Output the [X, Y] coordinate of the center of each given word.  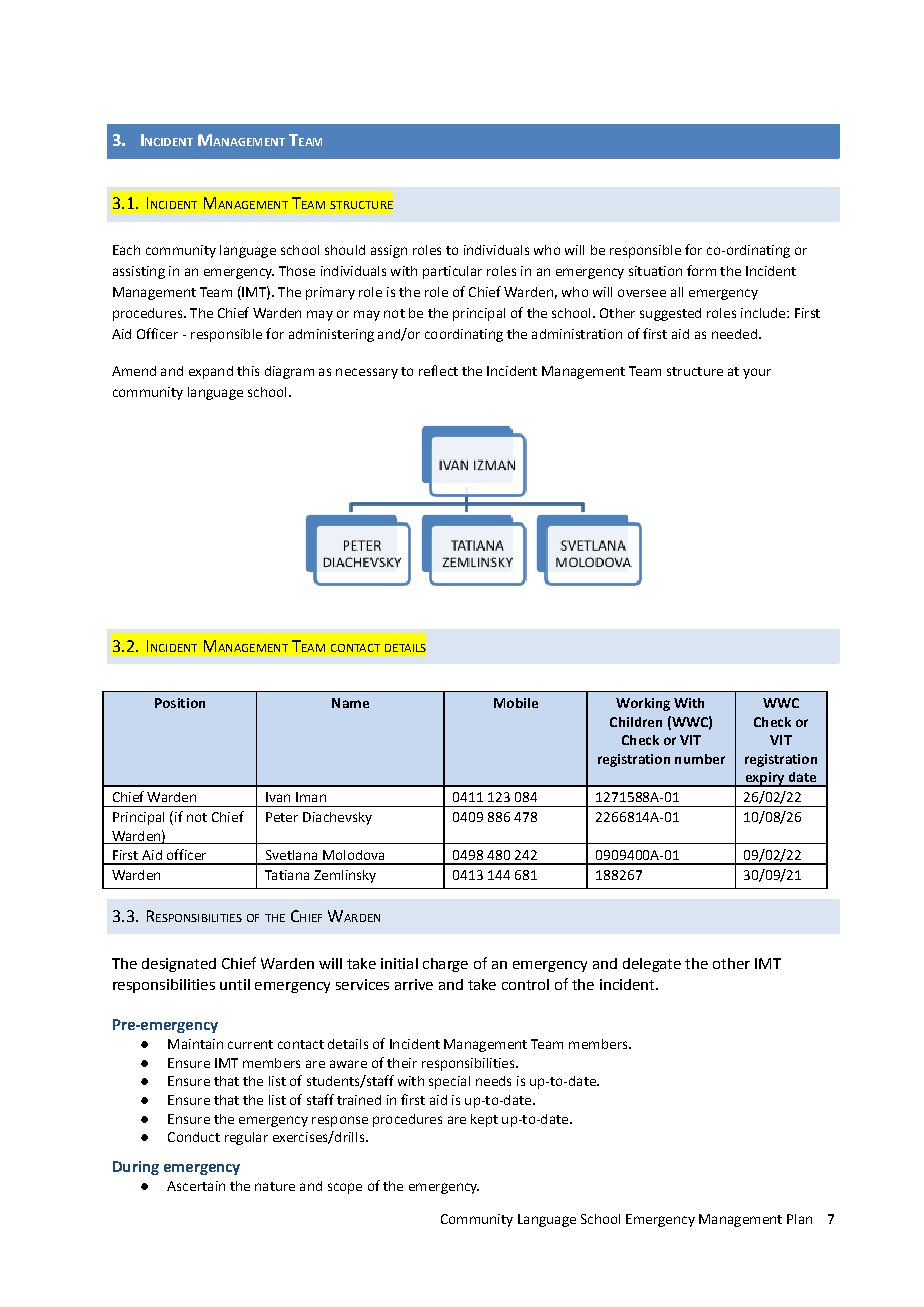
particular [452, 272]
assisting [139, 272]
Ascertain [196, 1186]
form [701, 270]
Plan [799, 1219]
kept [484, 1120]
